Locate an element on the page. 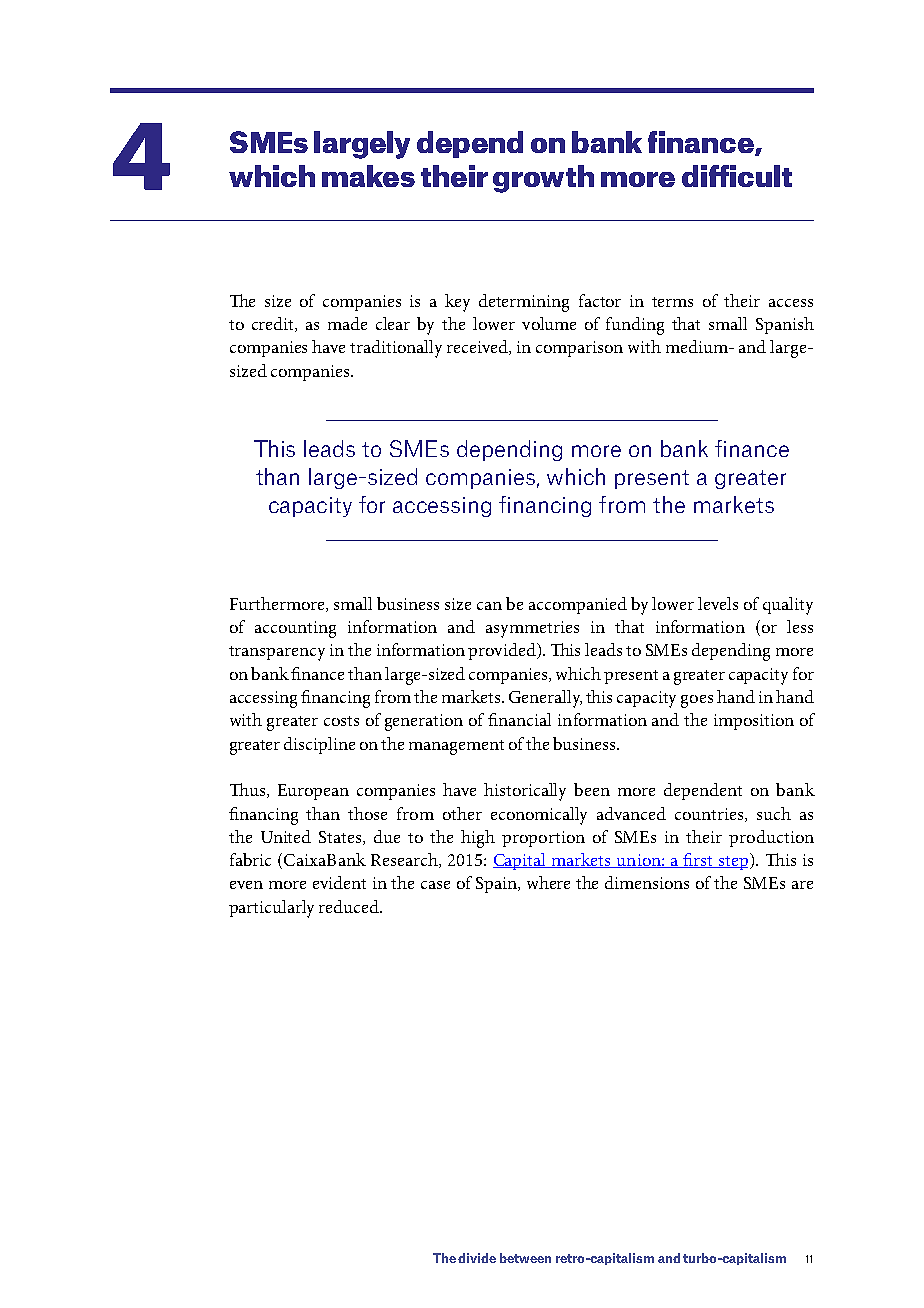 The image size is (924, 1308). between is located at coordinates (525, 1258).
